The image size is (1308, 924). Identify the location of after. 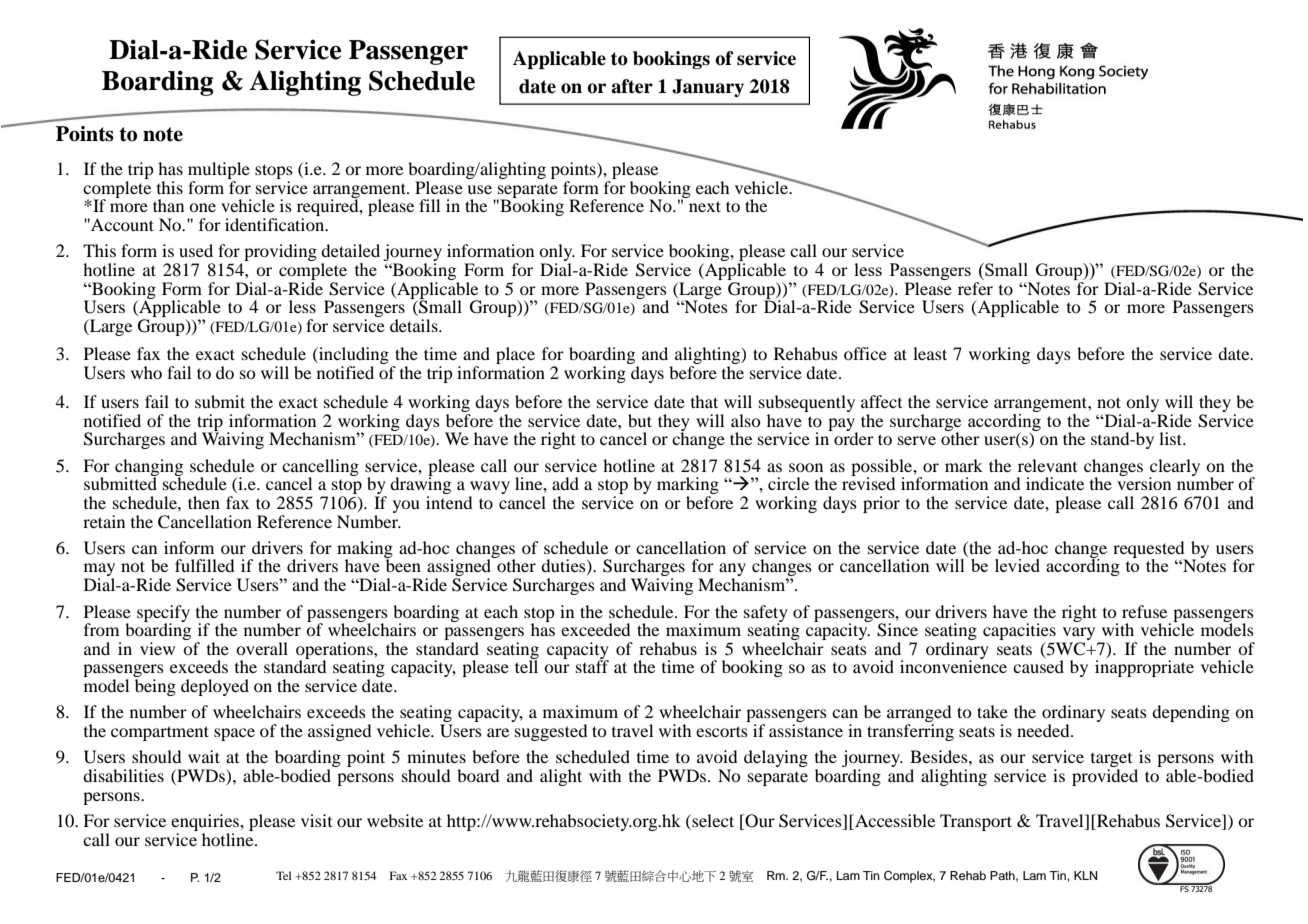
(632, 86).
